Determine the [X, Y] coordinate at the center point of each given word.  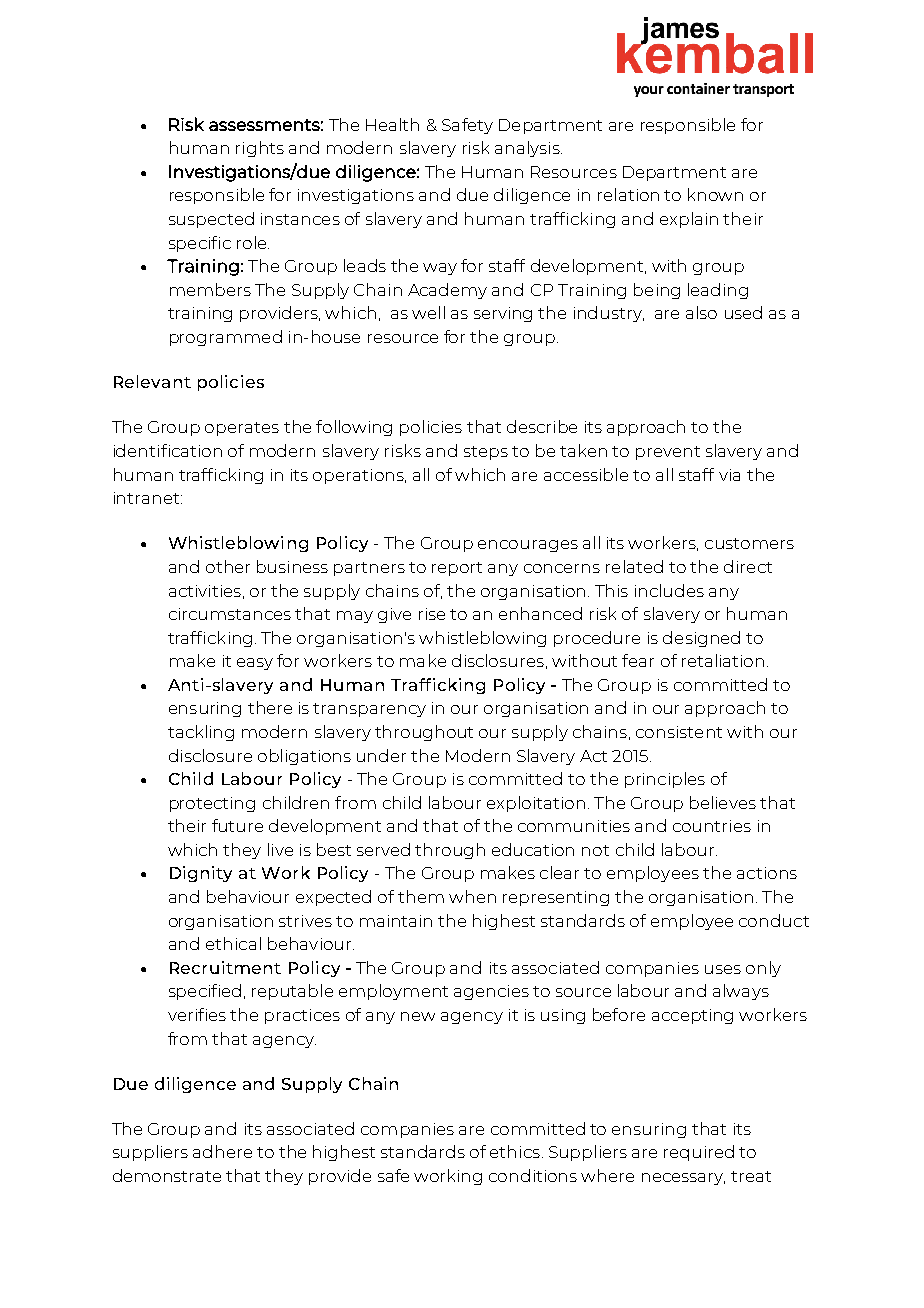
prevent [668, 453]
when [472, 896]
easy [255, 664]
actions [767, 873]
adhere [222, 1151]
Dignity [201, 874]
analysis [528, 149]
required [699, 1153]
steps [486, 453]
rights [260, 149]
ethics [515, 1151]
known [715, 194]
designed [701, 639]
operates [242, 429]
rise [432, 614]
